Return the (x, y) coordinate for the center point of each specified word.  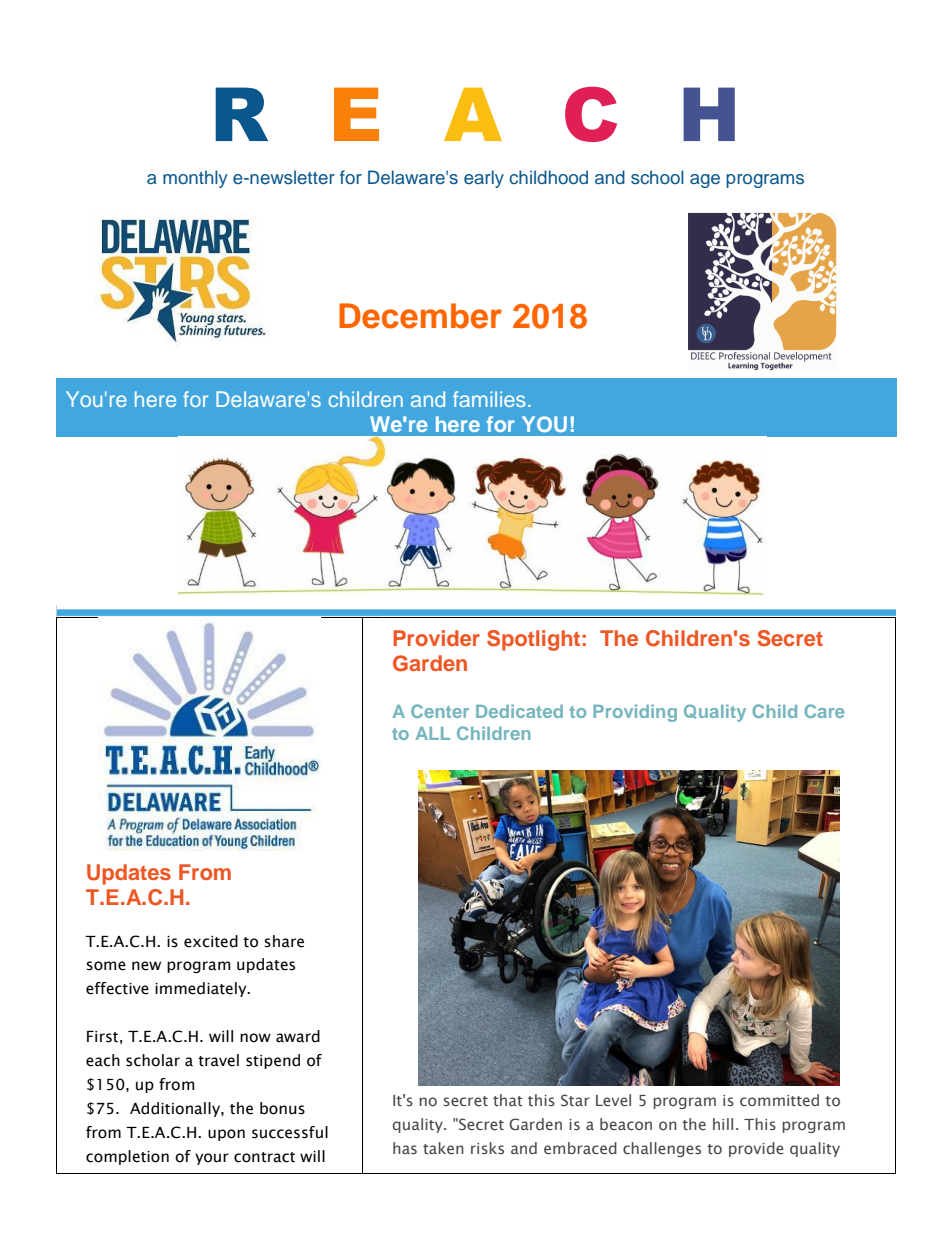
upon (226, 1135)
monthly (195, 179)
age (705, 181)
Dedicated (519, 711)
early (484, 179)
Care (824, 711)
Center (440, 711)
